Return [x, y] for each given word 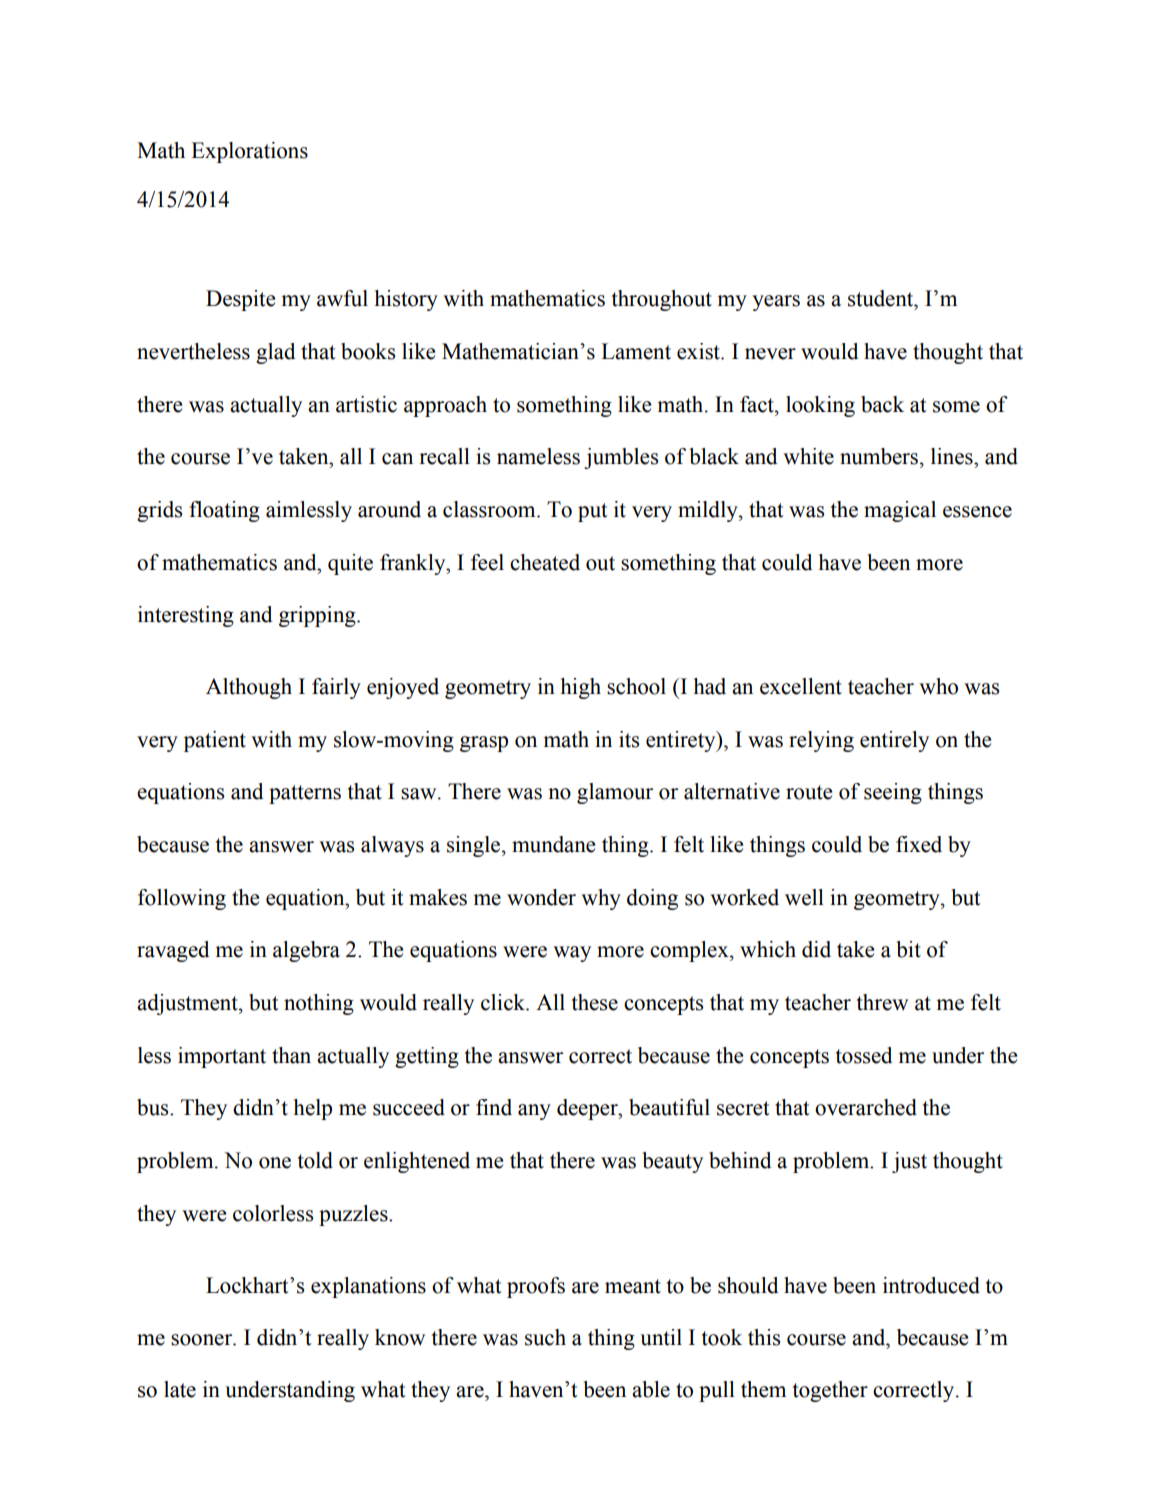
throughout [662, 300]
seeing [893, 793]
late [180, 1389]
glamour [615, 793]
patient [215, 741]
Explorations [249, 152]
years [776, 303]
